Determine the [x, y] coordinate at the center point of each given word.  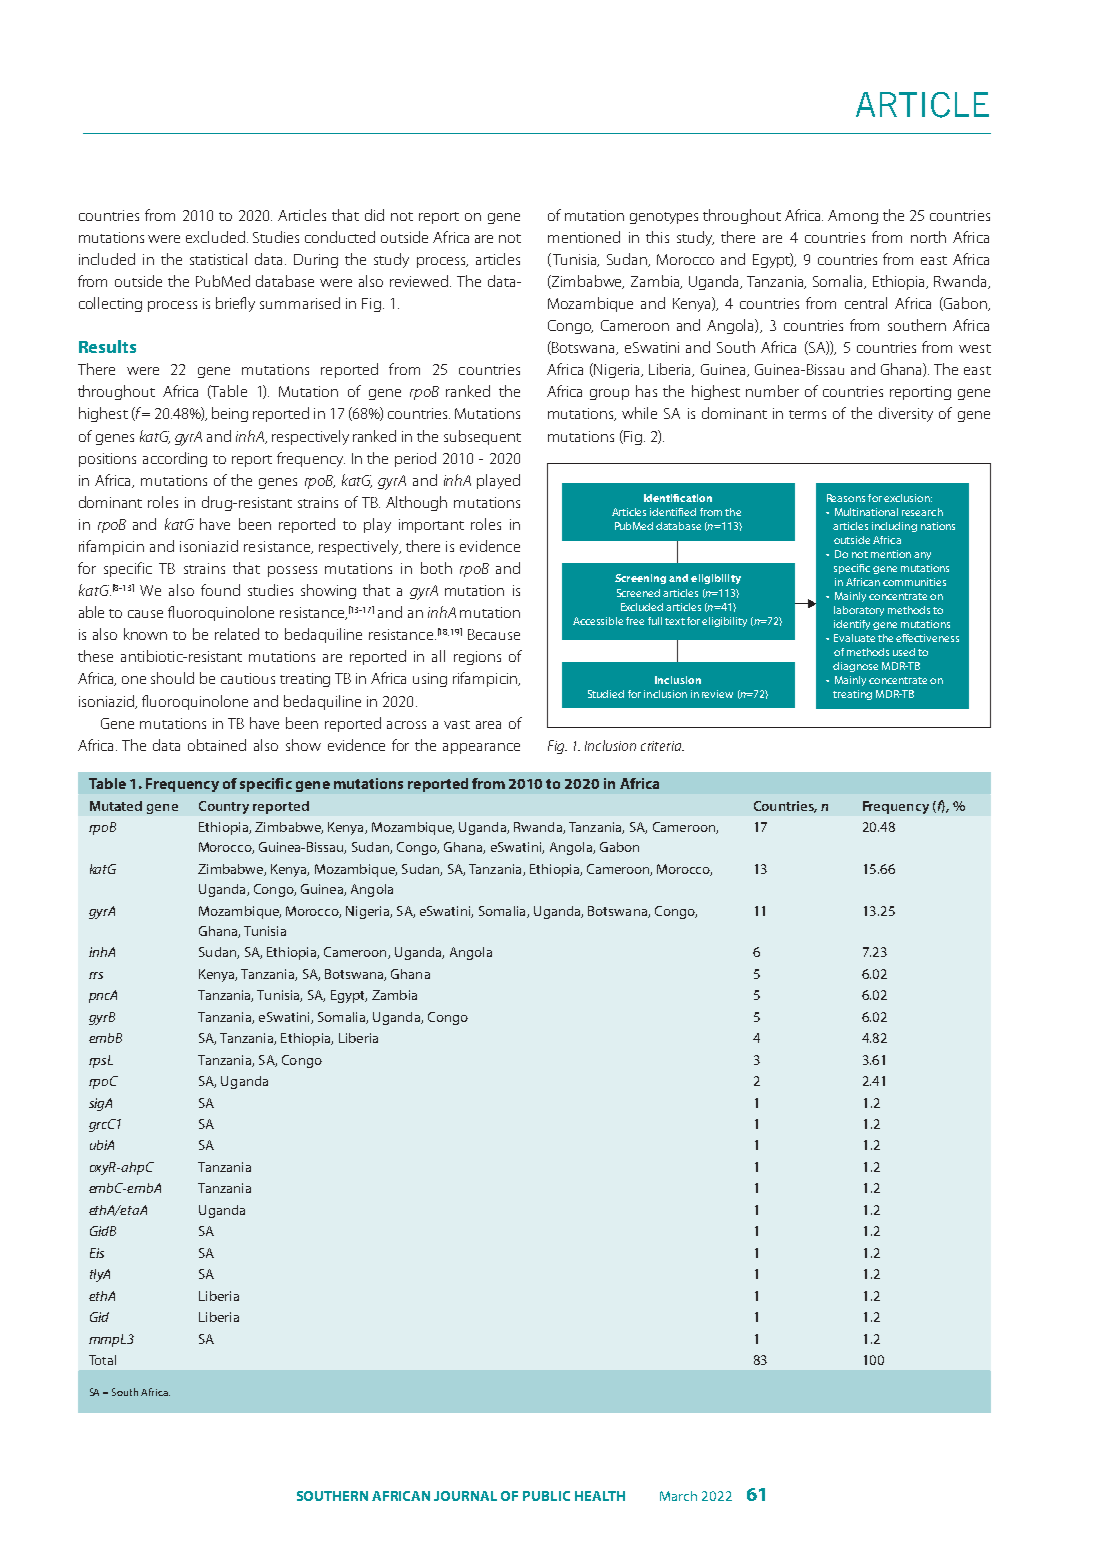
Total [102, 1360]
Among [853, 217]
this [657, 237]
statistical [218, 259]
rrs [96, 975]
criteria [662, 746]
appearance [481, 748]
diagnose [855, 667]
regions [477, 658]
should [172, 678]
